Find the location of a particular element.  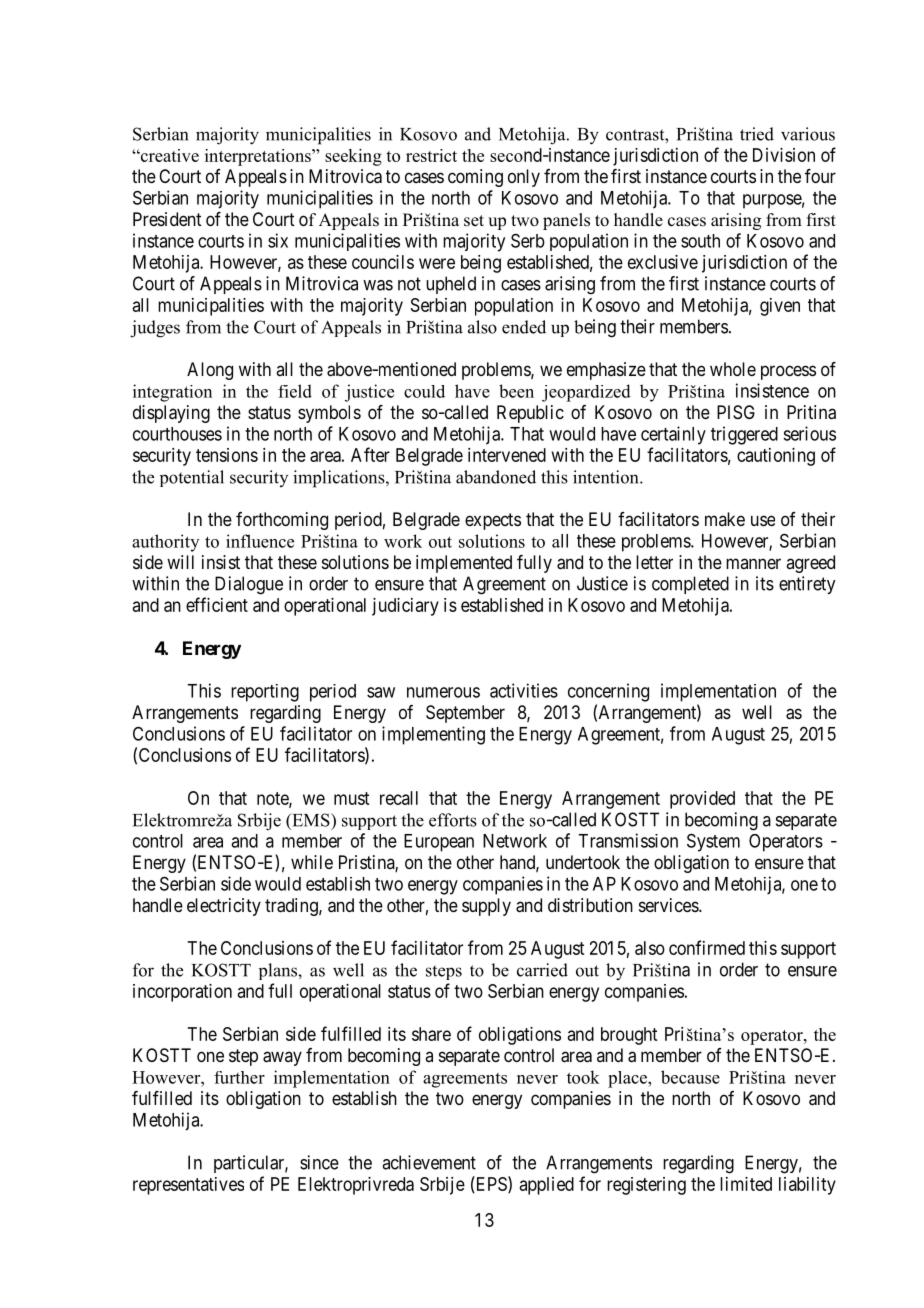

confirmed is located at coordinates (707, 947).
